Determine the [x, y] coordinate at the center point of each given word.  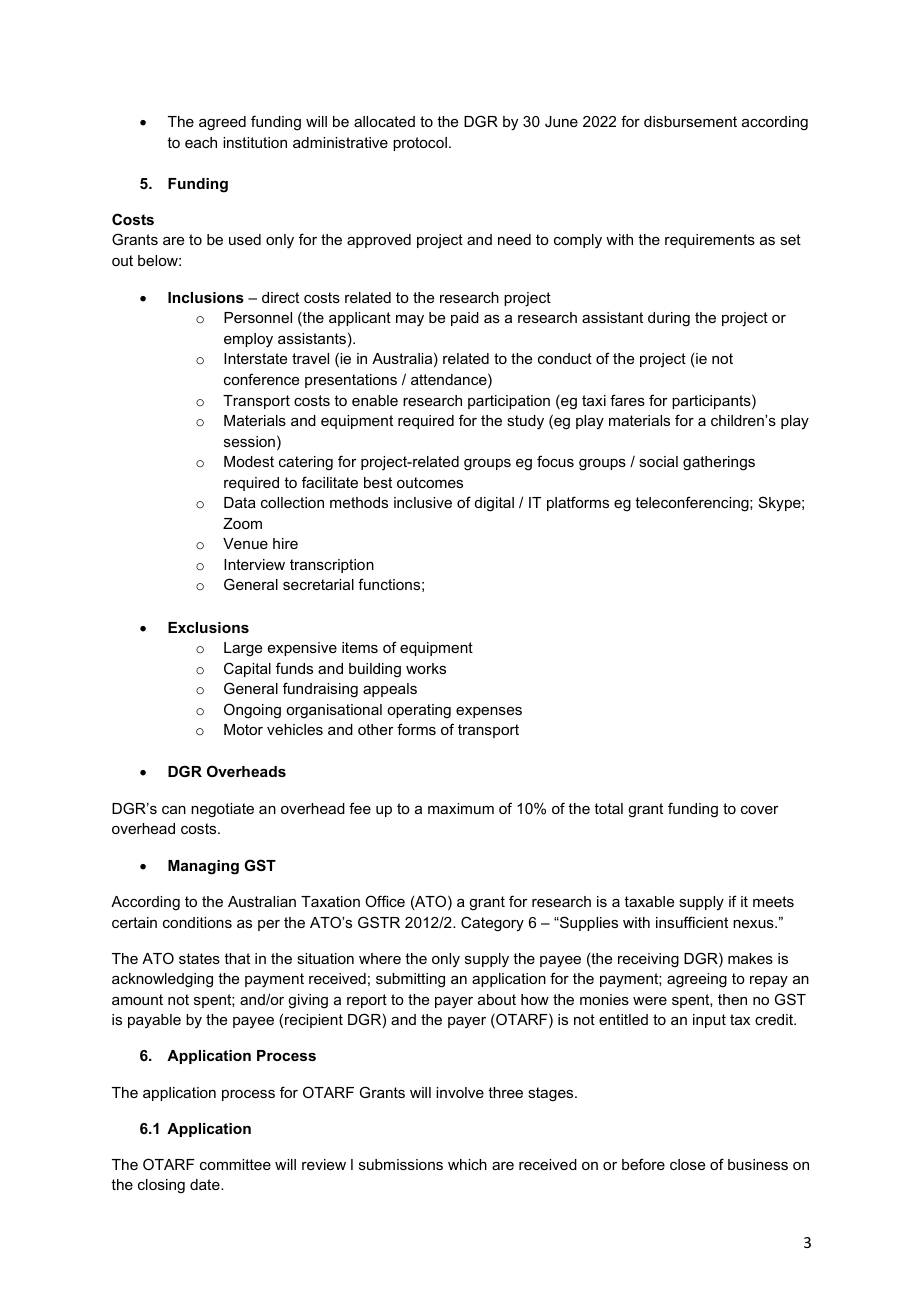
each [201, 142]
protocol [420, 144]
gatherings [719, 463]
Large [243, 649]
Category [492, 924]
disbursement [690, 121]
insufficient [692, 922]
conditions [197, 922]
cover [760, 810]
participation [509, 402]
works [426, 668]
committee [235, 1164]
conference [261, 379]
